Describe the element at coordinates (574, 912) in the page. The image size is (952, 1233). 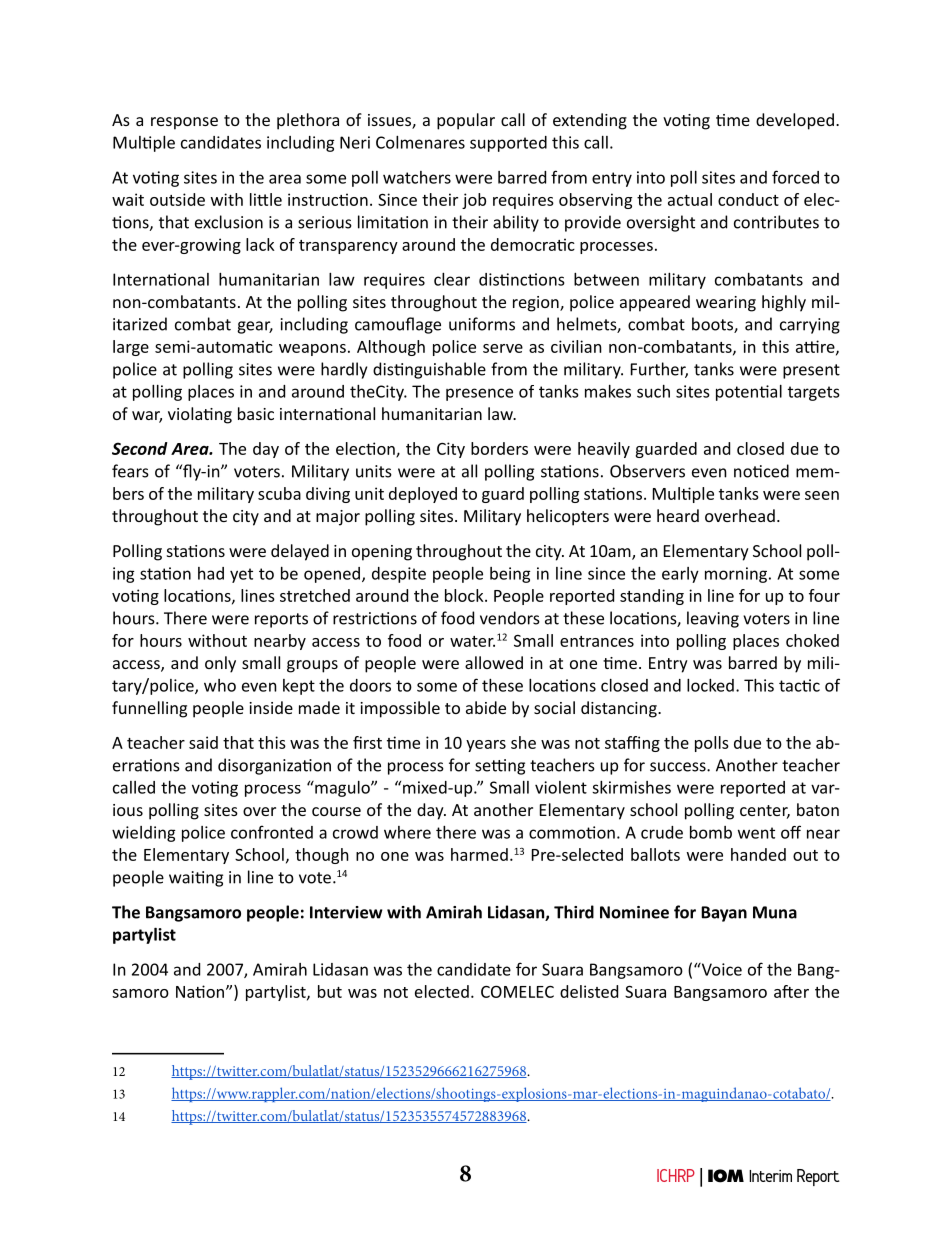
I see `Third` at that location.
